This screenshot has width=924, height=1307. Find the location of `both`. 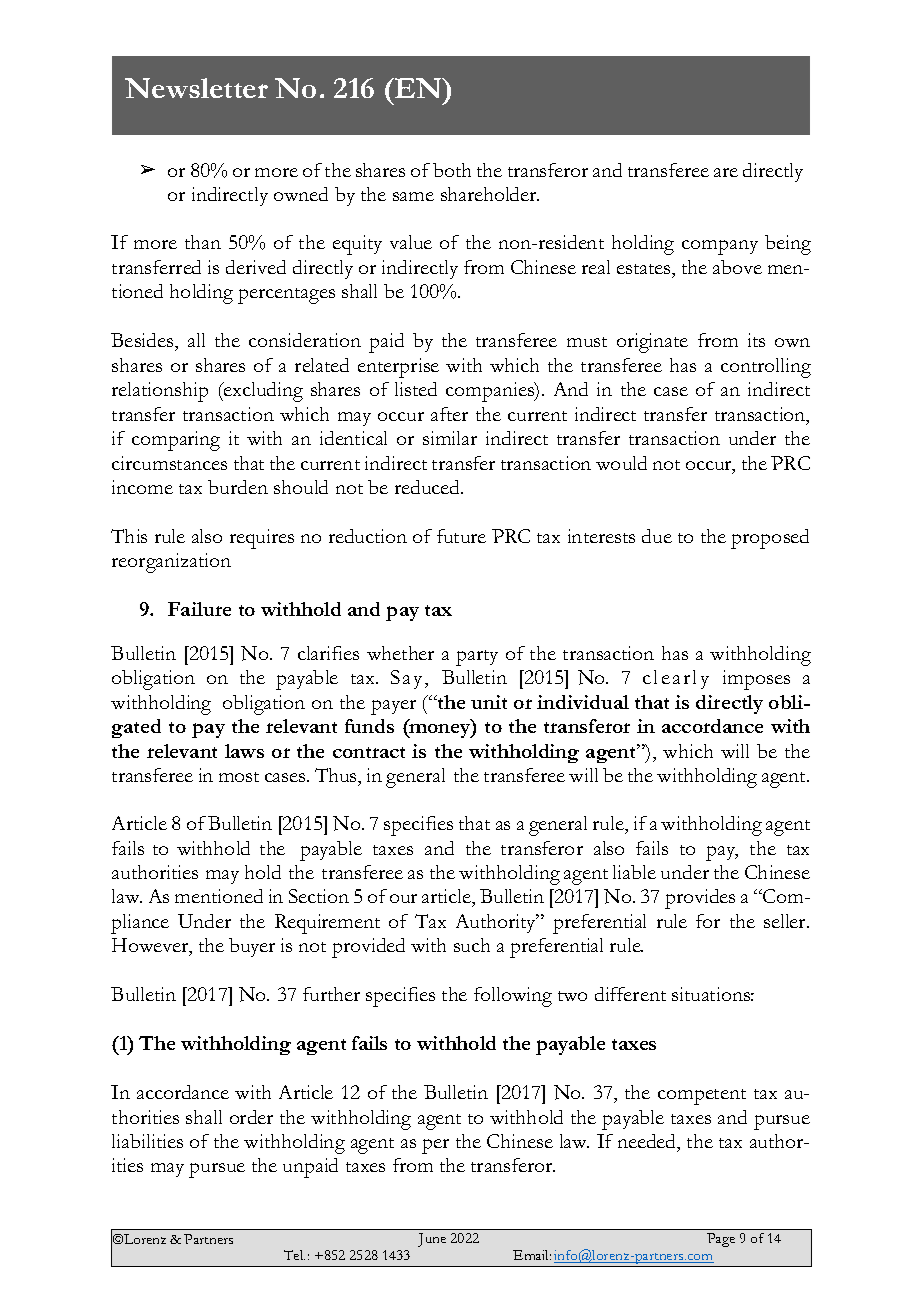

both is located at coordinates (452, 170).
